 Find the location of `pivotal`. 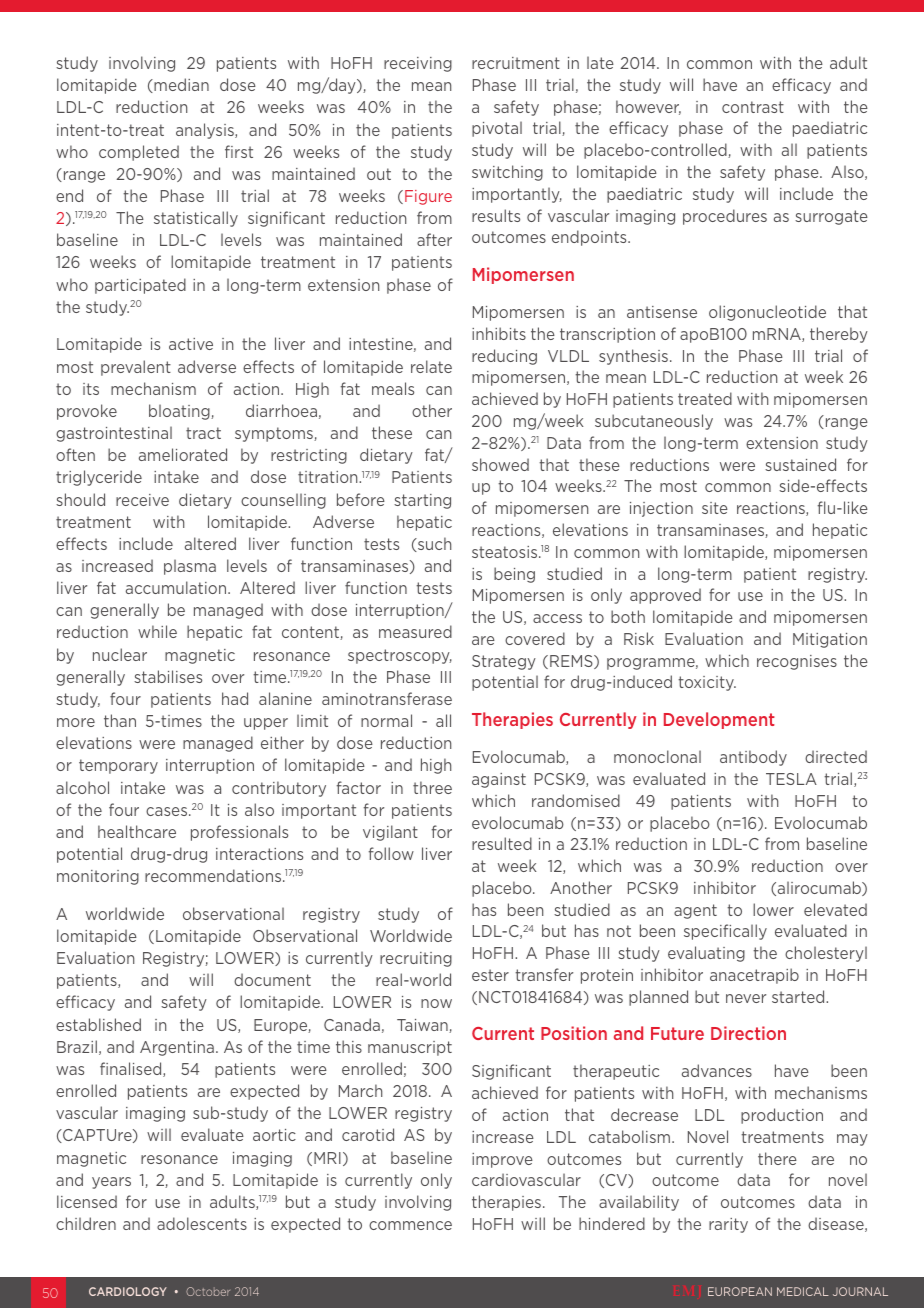

pivotal is located at coordinates (497, 129).
